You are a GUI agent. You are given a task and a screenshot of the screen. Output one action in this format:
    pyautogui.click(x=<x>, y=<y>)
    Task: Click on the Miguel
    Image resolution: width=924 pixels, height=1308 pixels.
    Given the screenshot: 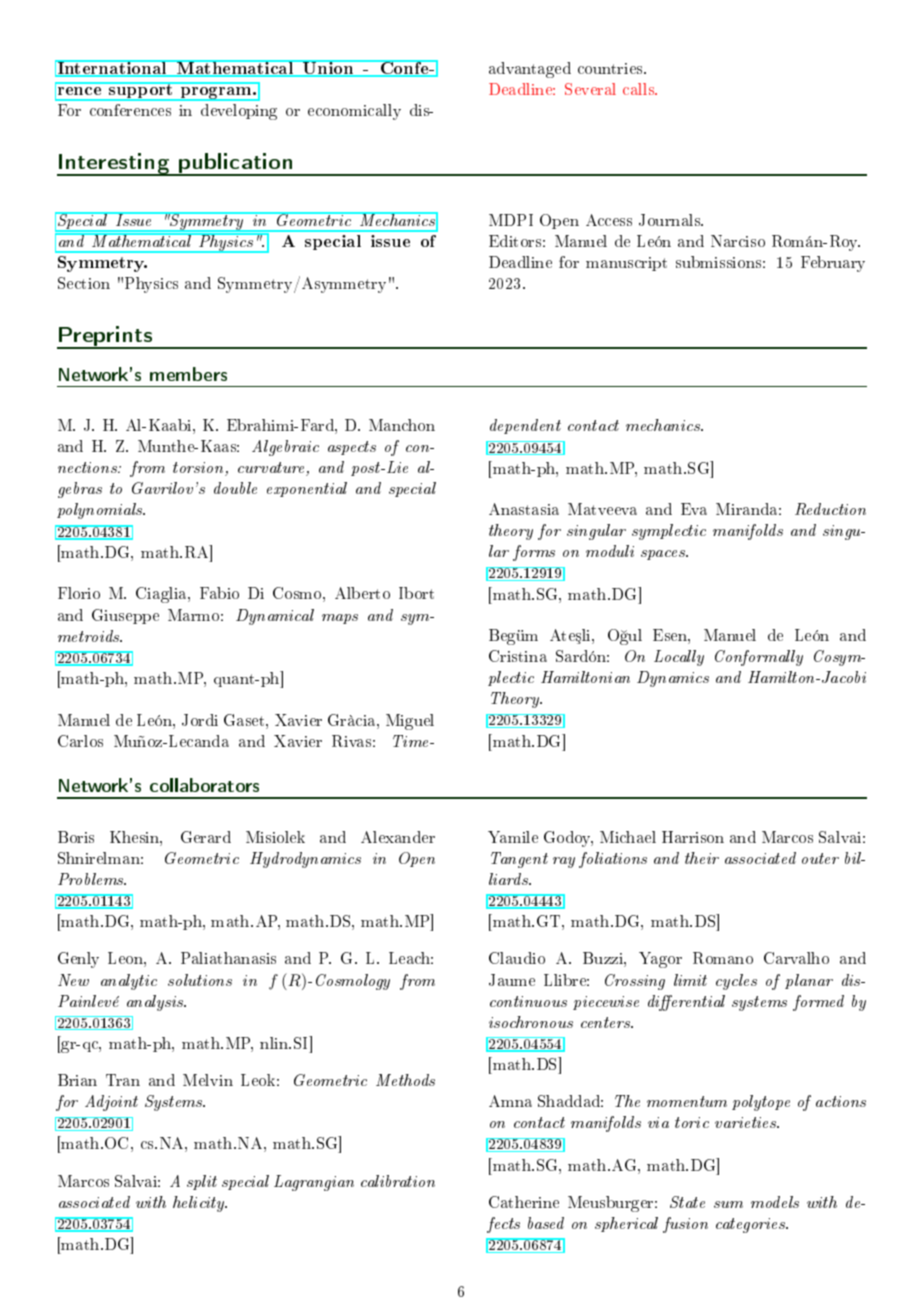 What is the action you would take?
    pyautogui.click(x=410, y=722)
